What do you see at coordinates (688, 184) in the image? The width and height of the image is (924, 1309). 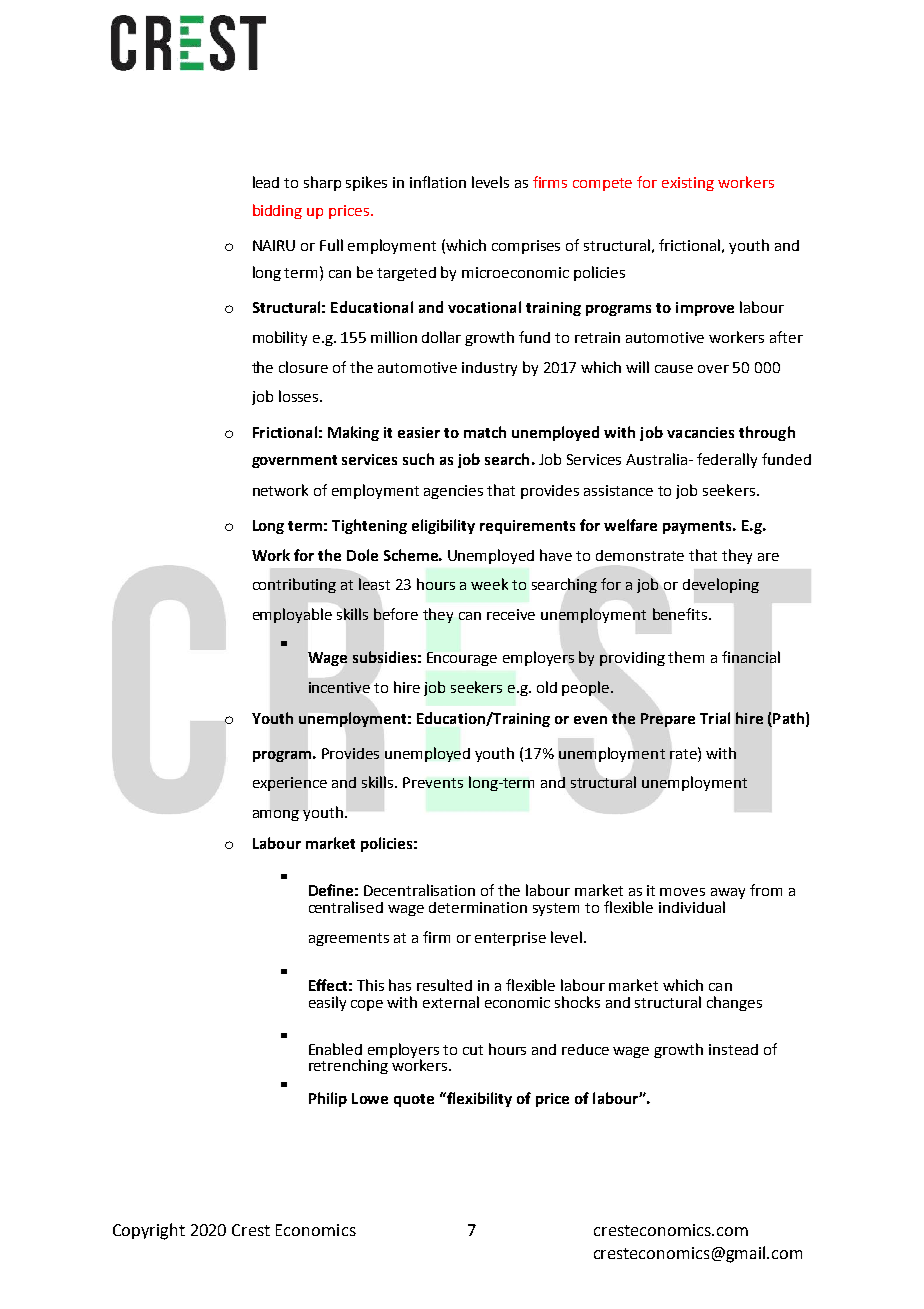 I see `existing` at bounding box center [688, 184].
